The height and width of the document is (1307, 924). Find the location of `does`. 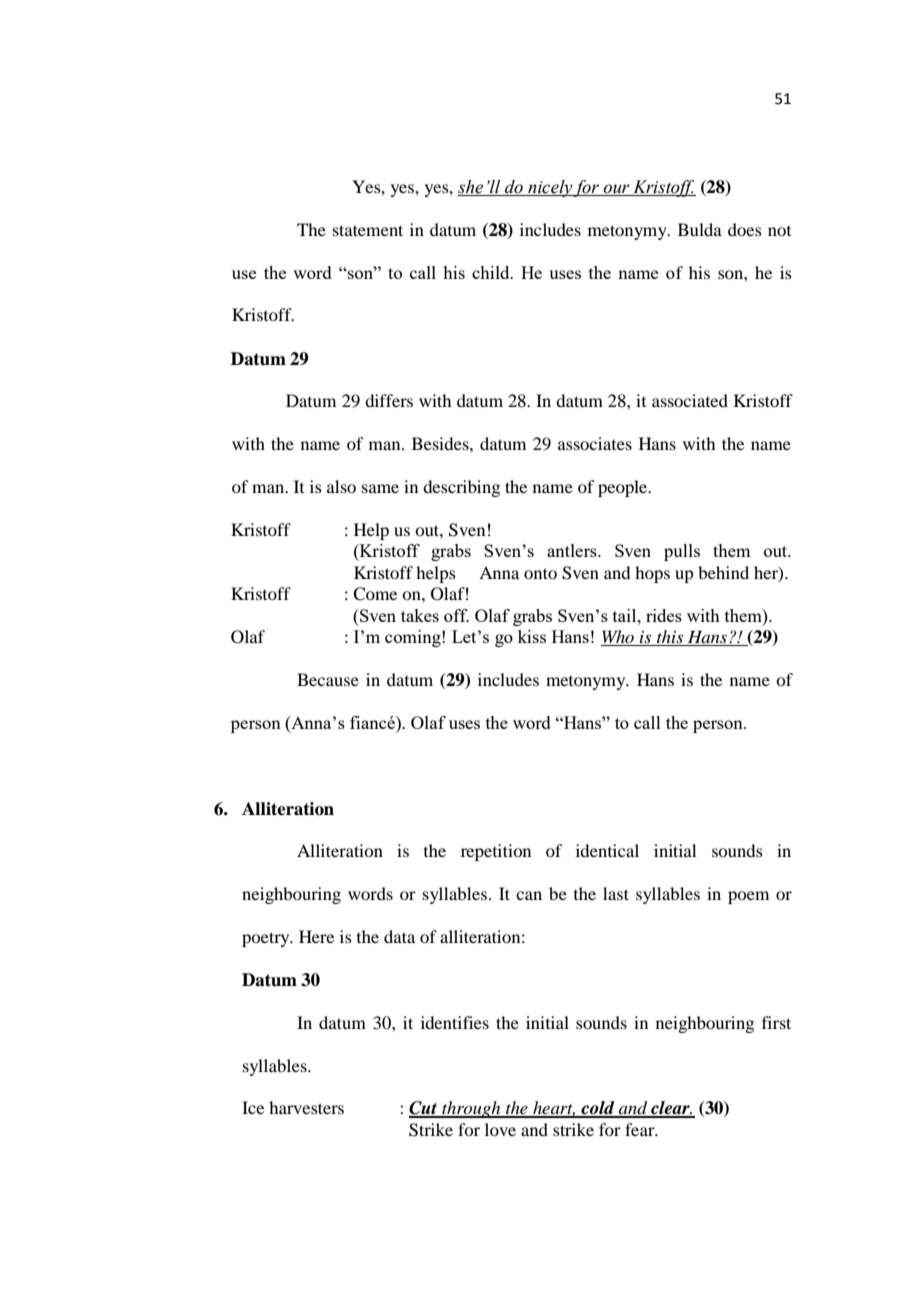

does is located at coordinates (745, 229).
